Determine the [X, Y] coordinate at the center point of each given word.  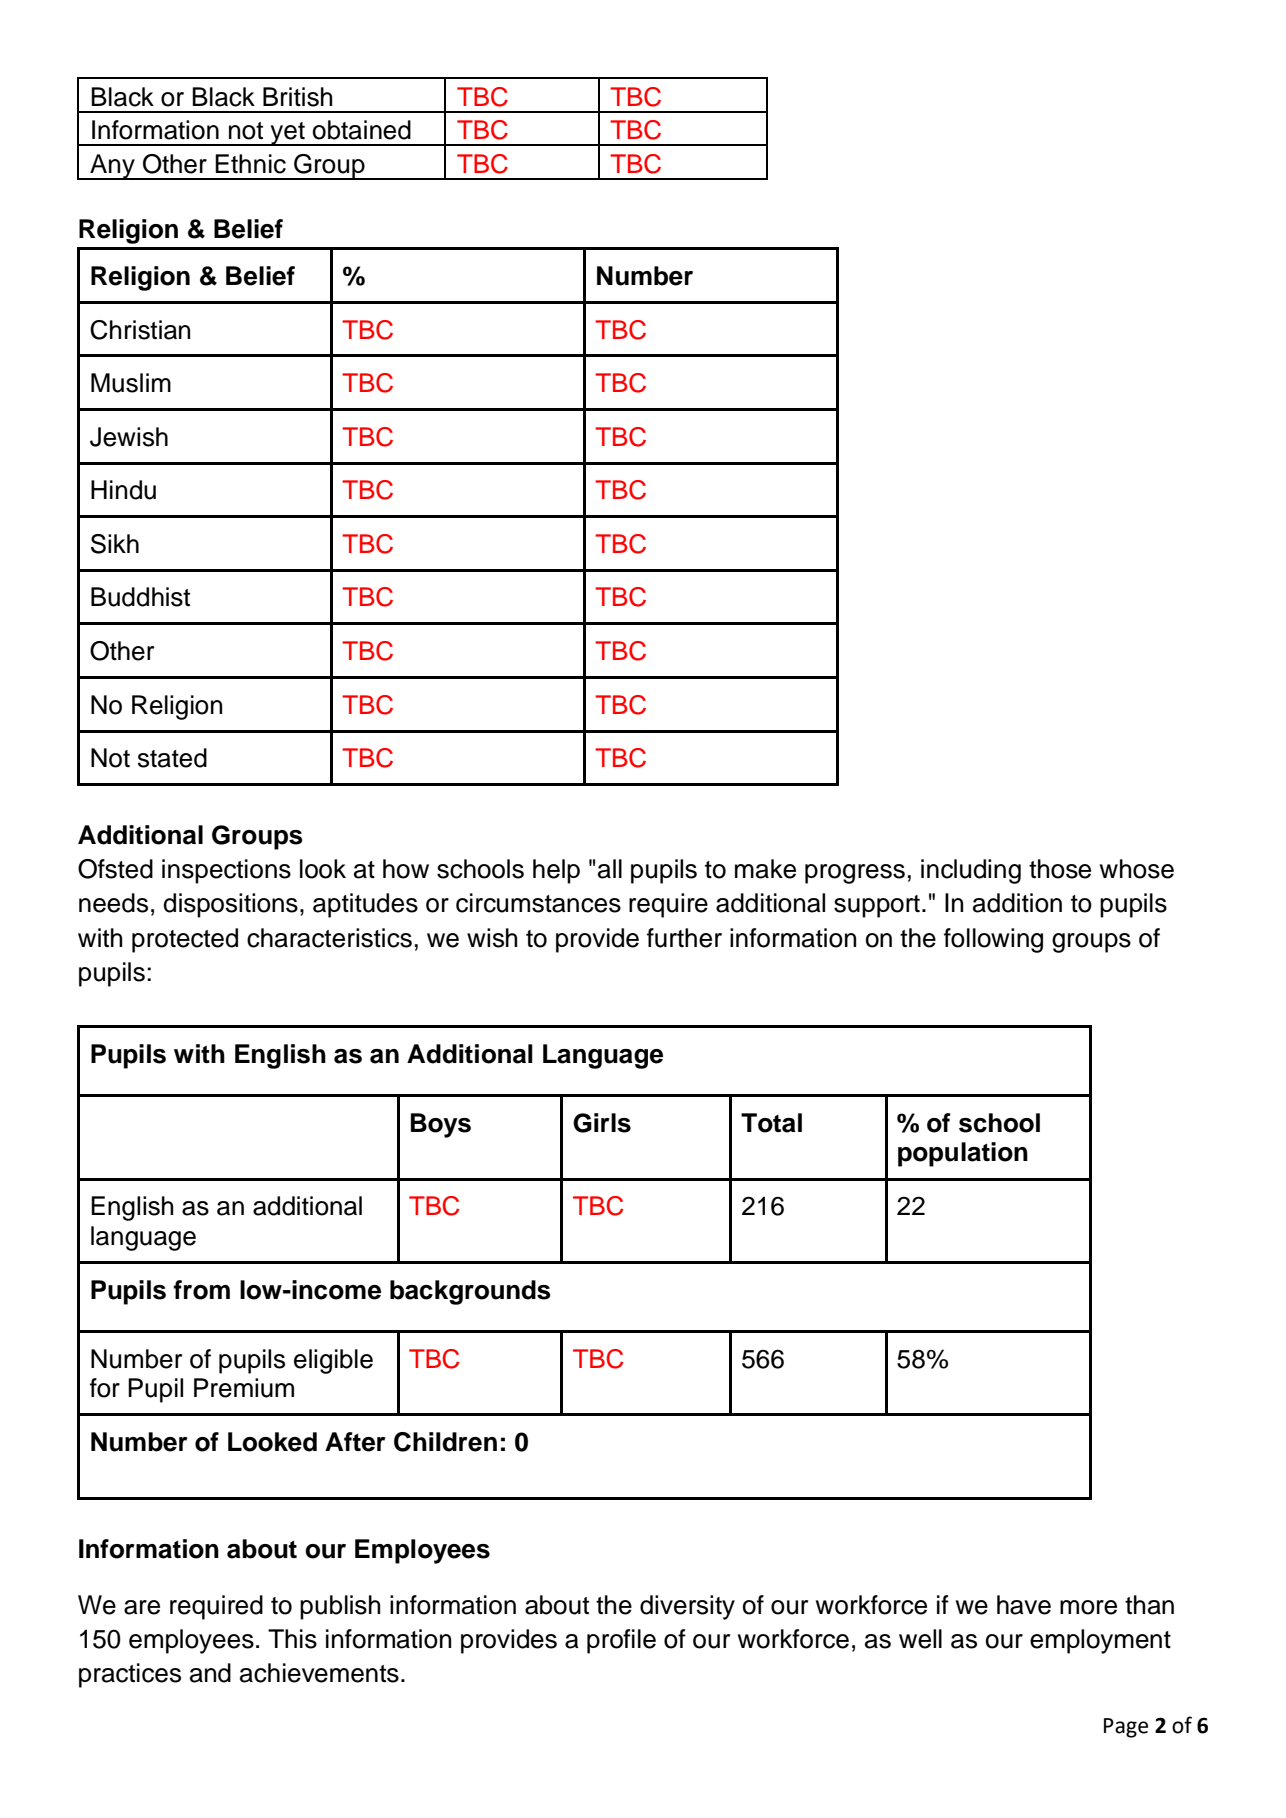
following [993, 940]
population [963, 1154]
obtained [362, 130]
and [210, 1673]
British [297, 97]
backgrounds [470, 1292]
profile [621, 1641]
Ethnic [250, 164]
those [1060, 869]
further [684, 938]
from [202, 1290]
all [610, 869]
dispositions [230, 905]
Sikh [115, 544]
